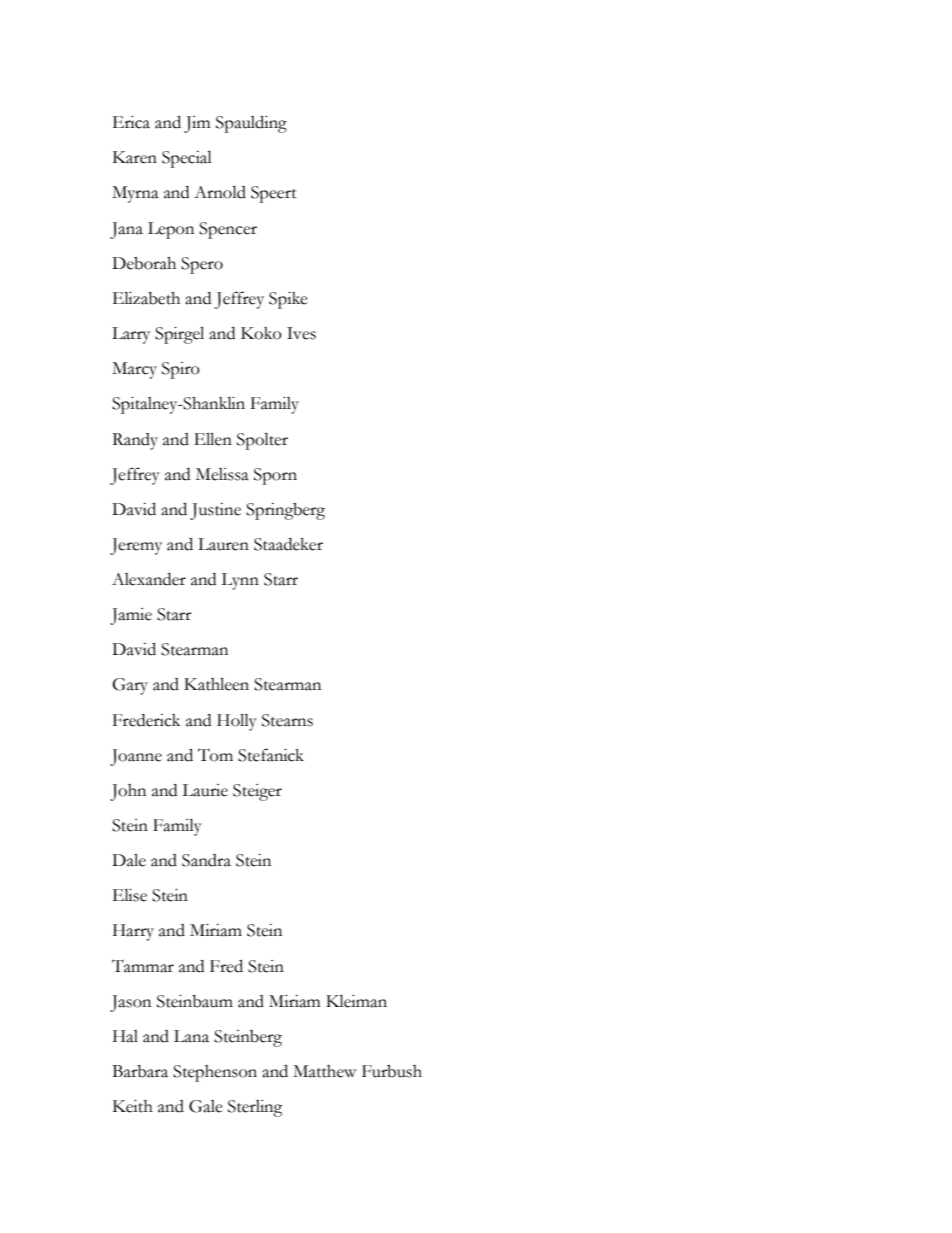 This screenshot has width=952, height=1233. I want to click on Karen, so click(135, 157).
